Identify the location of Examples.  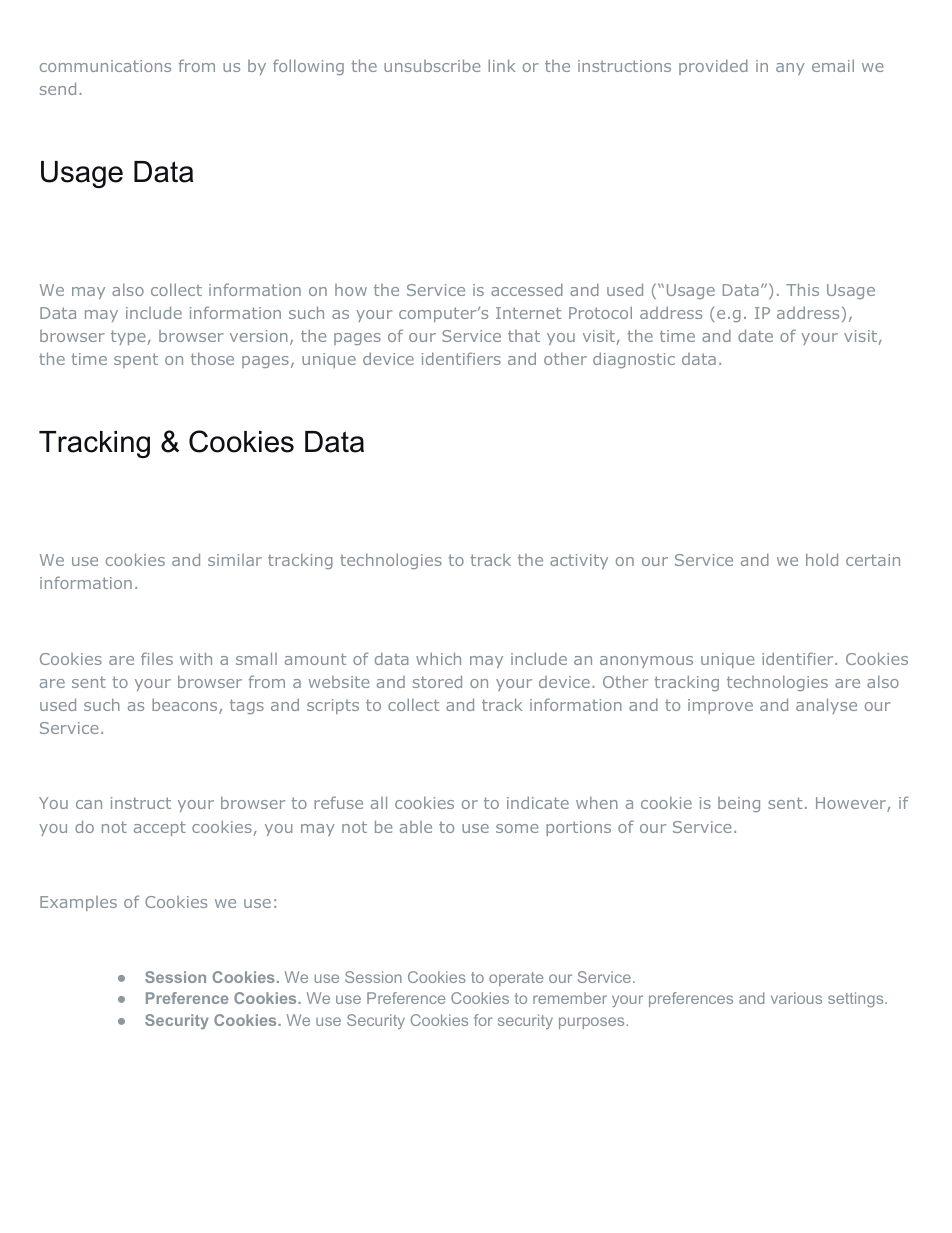
(78, 903).
